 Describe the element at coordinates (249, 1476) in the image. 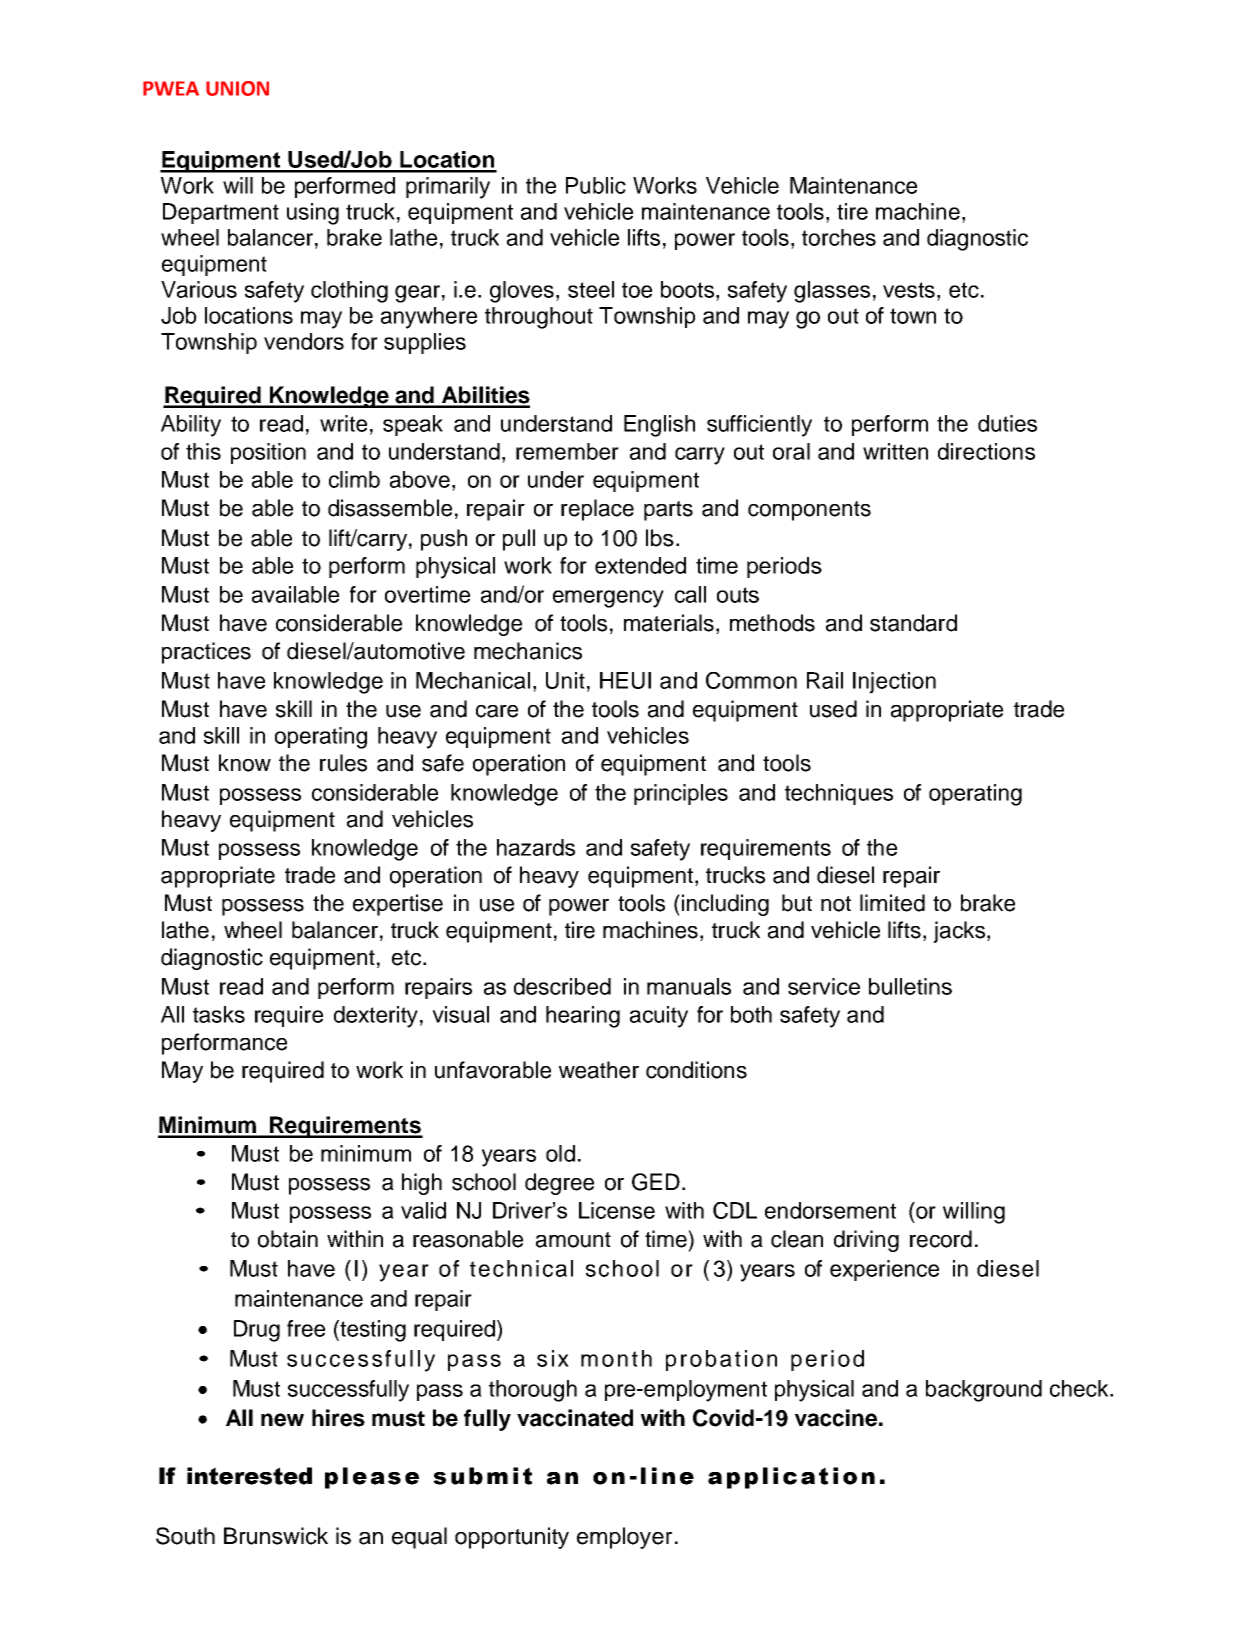

I see `interested` at that location.
